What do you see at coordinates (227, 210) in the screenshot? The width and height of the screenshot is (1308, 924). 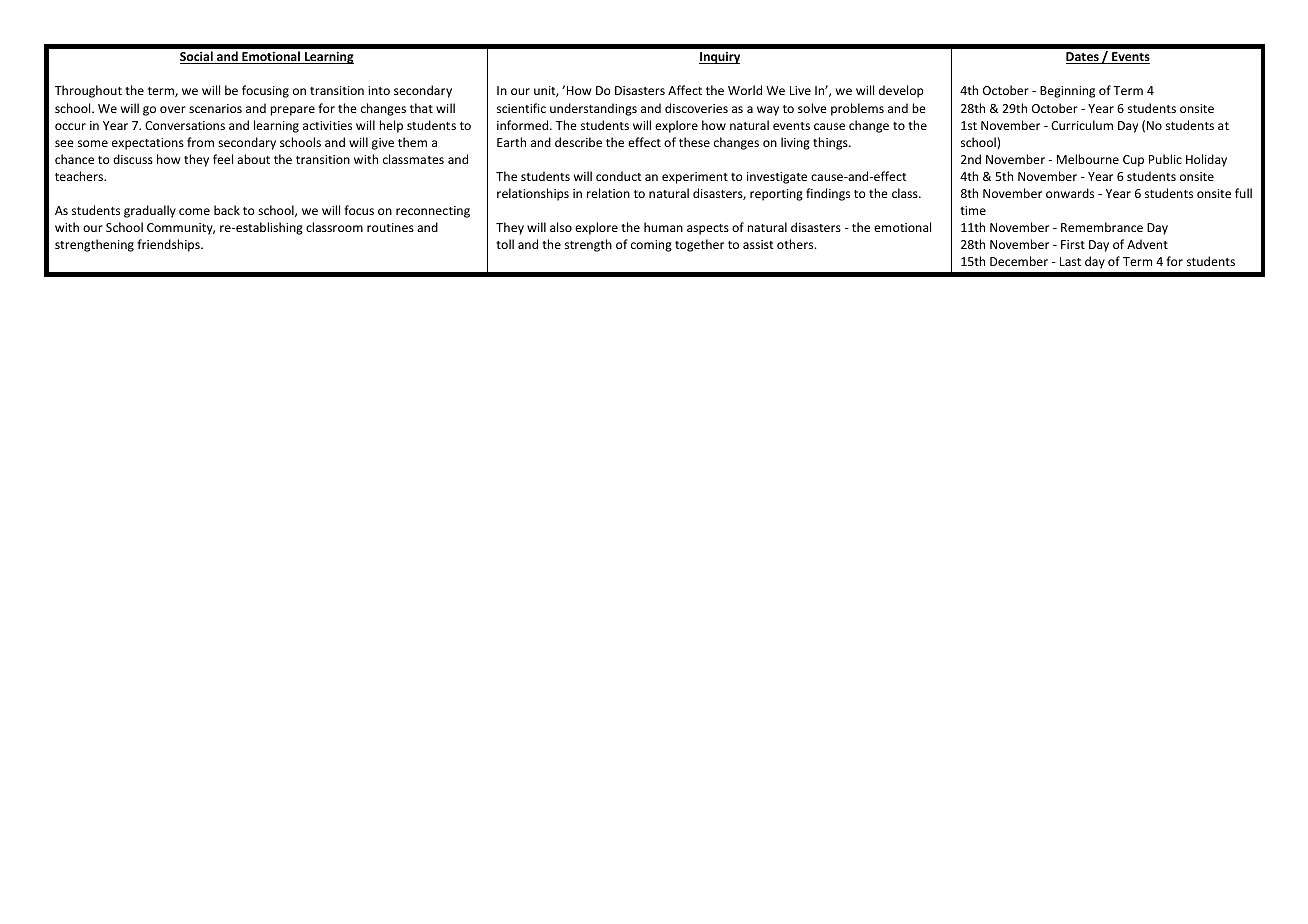 I see `back` at bounding box center [227, 210].
